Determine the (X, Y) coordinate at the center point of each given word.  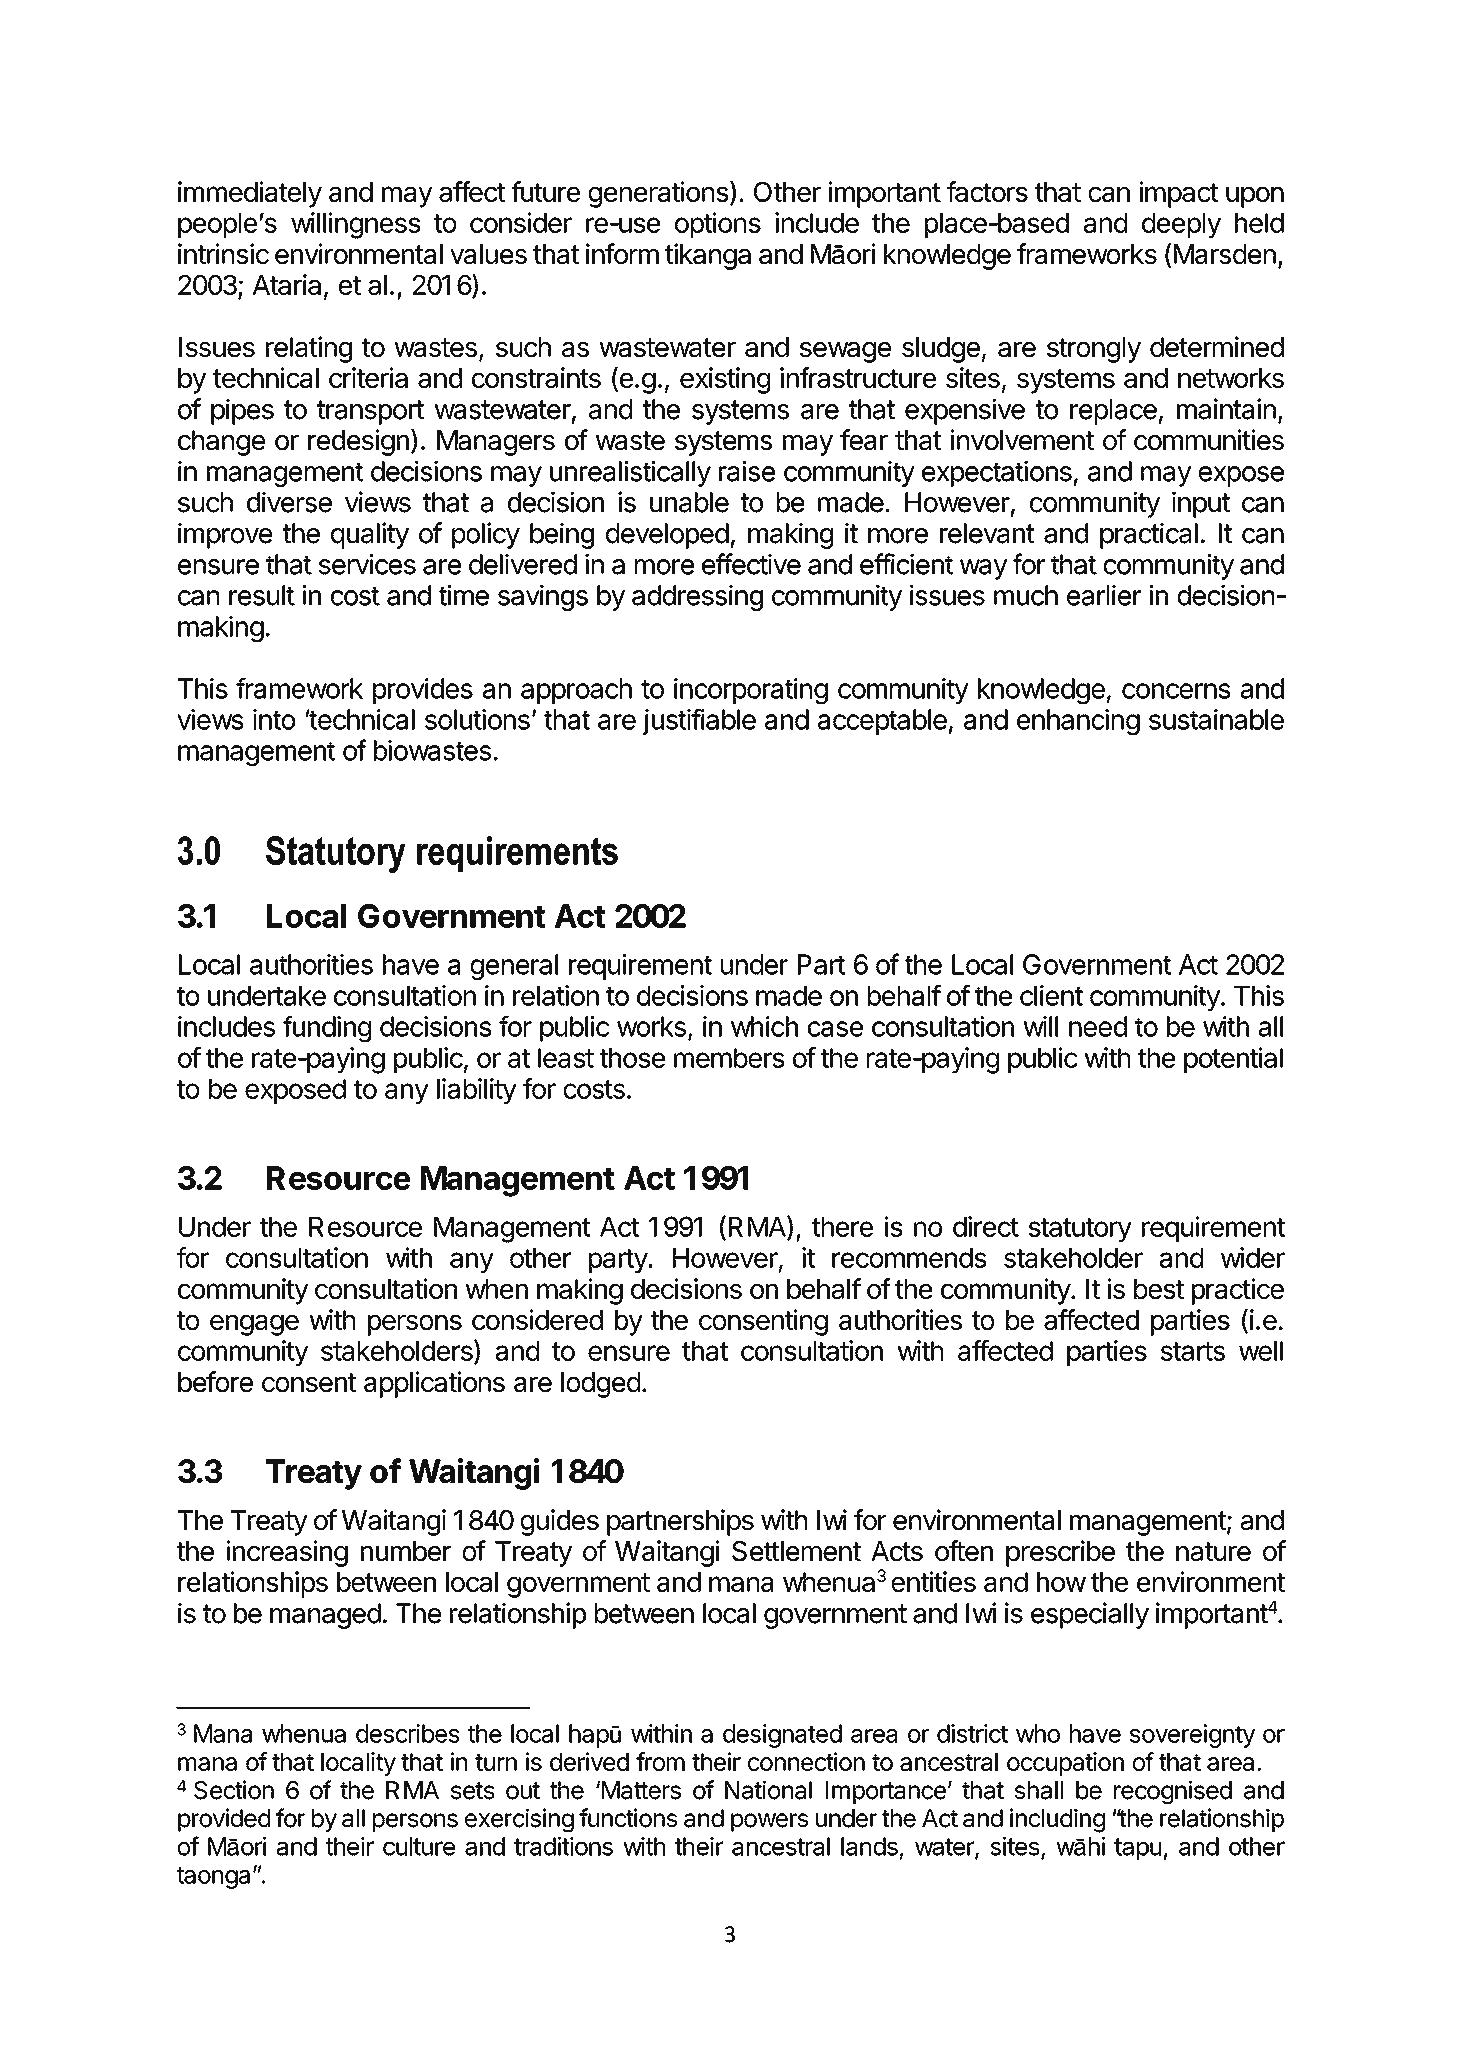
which (764, 1026)
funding (327, 1028)
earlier (1104, 595)
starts (1193, 1351)
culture (419, 1846)
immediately (250, 194)
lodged (600, 1385)
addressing (697, 598)
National (768, 1790)
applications (434, 1384)
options (718, 225)
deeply (1181, 226)
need (1098, 1026)
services (367, 564)
